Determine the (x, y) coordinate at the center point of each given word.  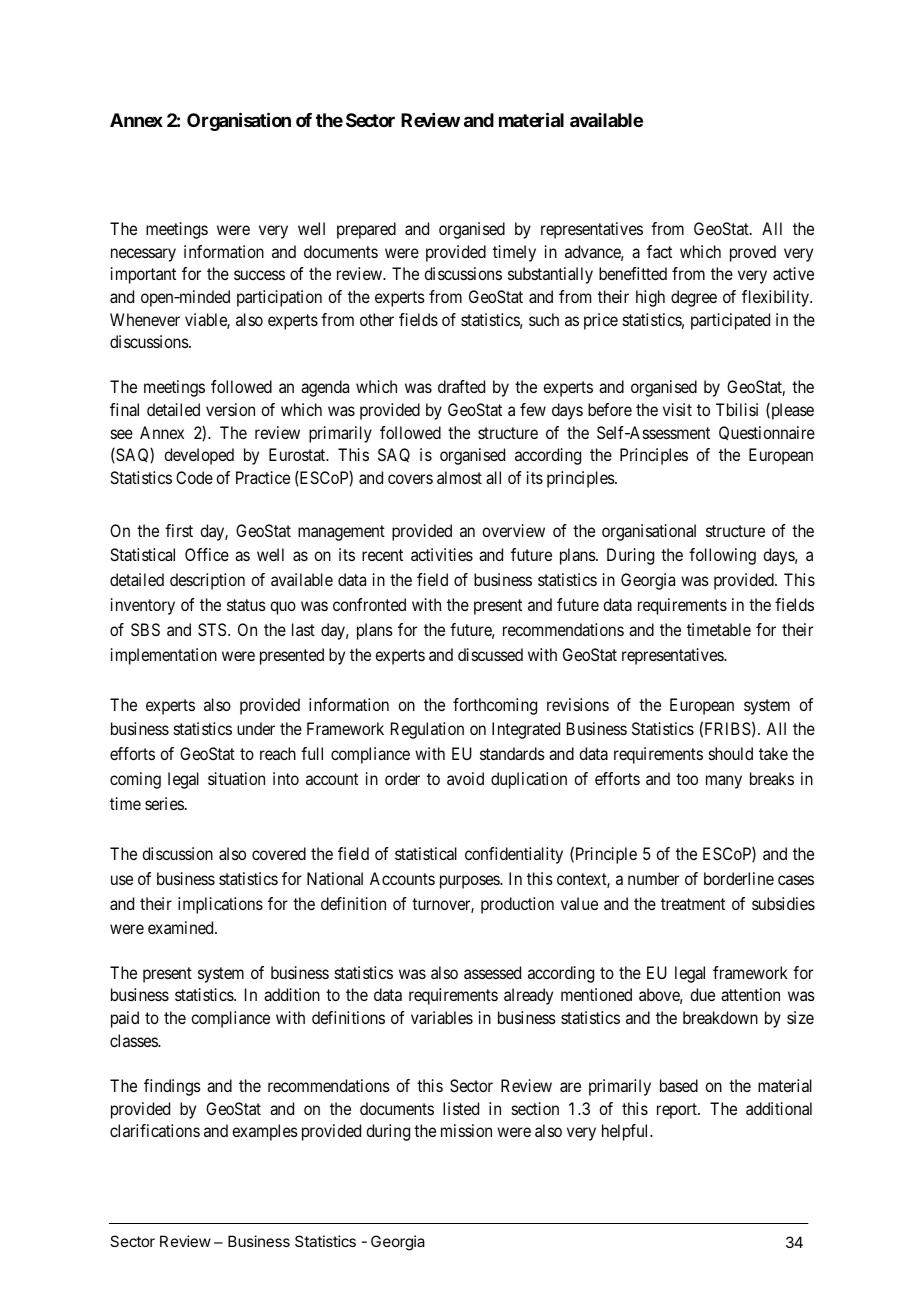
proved (753, 253)
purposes (470, 882)
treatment (693, 904)
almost (459, 477)
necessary (143, 255)
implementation (164, 656)
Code (194, 477)
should (731, 753)
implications (220, 905)
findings (172, 1087)
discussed (490, 654)
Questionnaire (767, 433)
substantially (550, 275)
